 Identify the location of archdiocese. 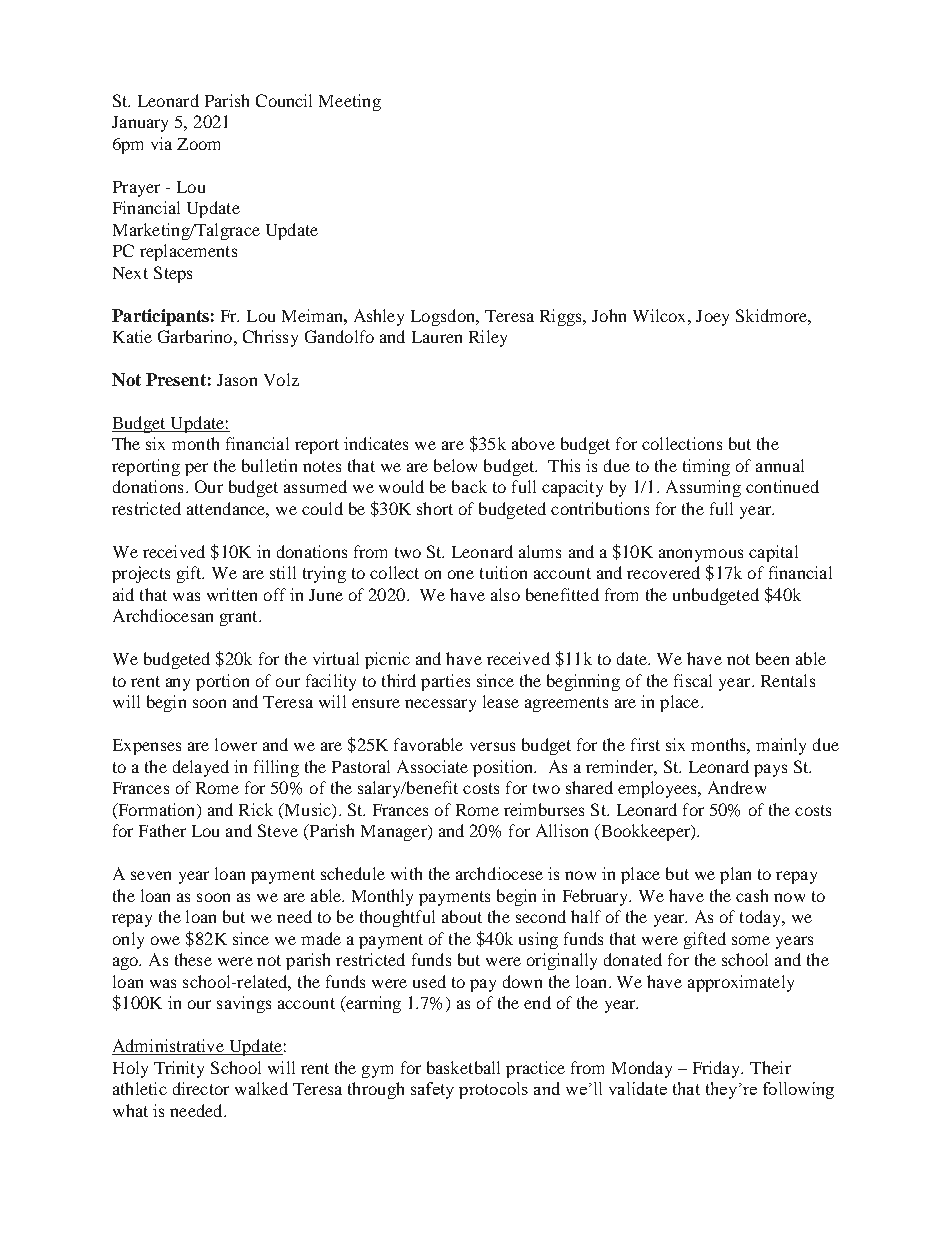
(499, 873).
